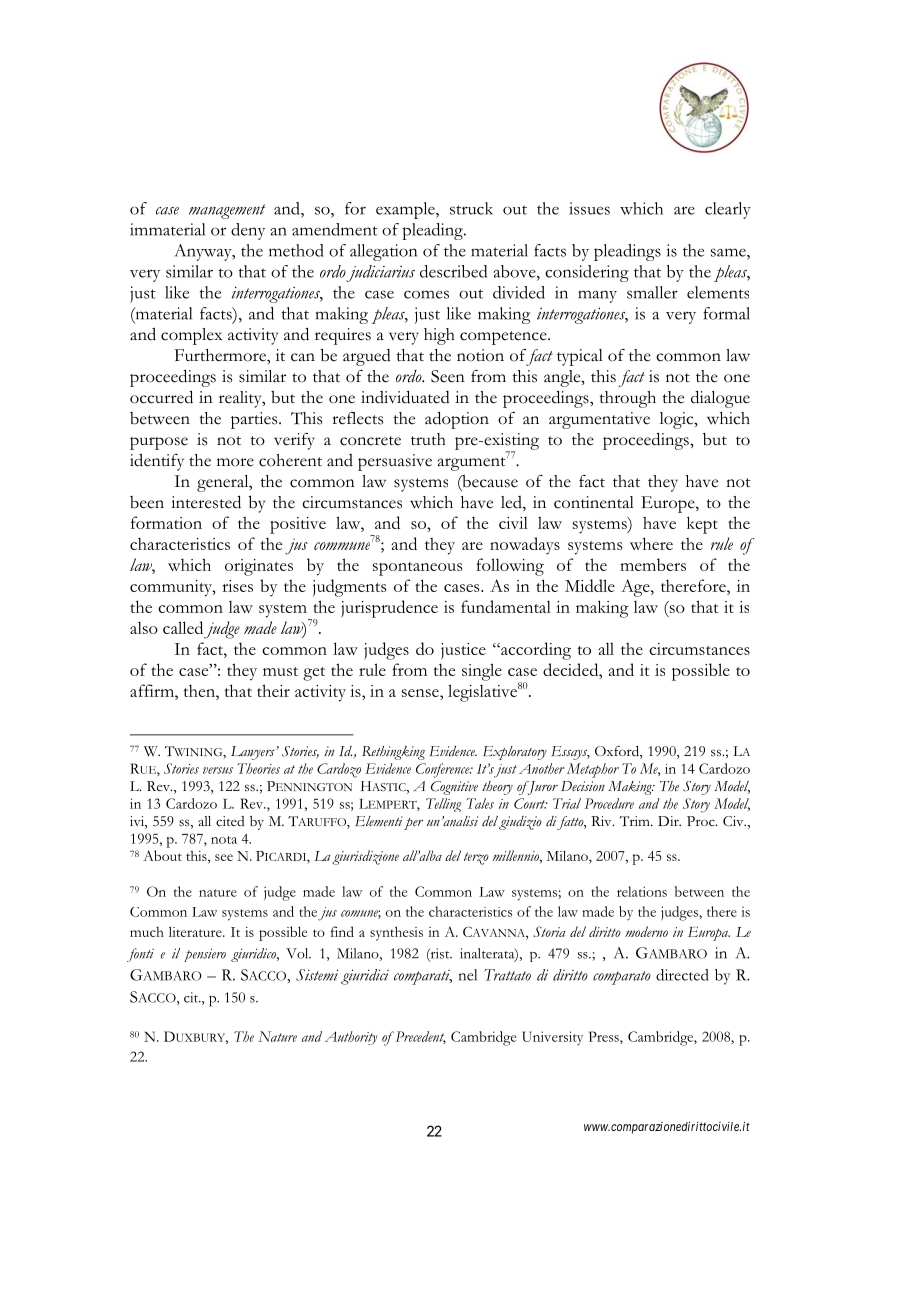 Image resolution: width=924 pixels, height=1308 pixels. I want to click on fonti, so click(140, 955).
